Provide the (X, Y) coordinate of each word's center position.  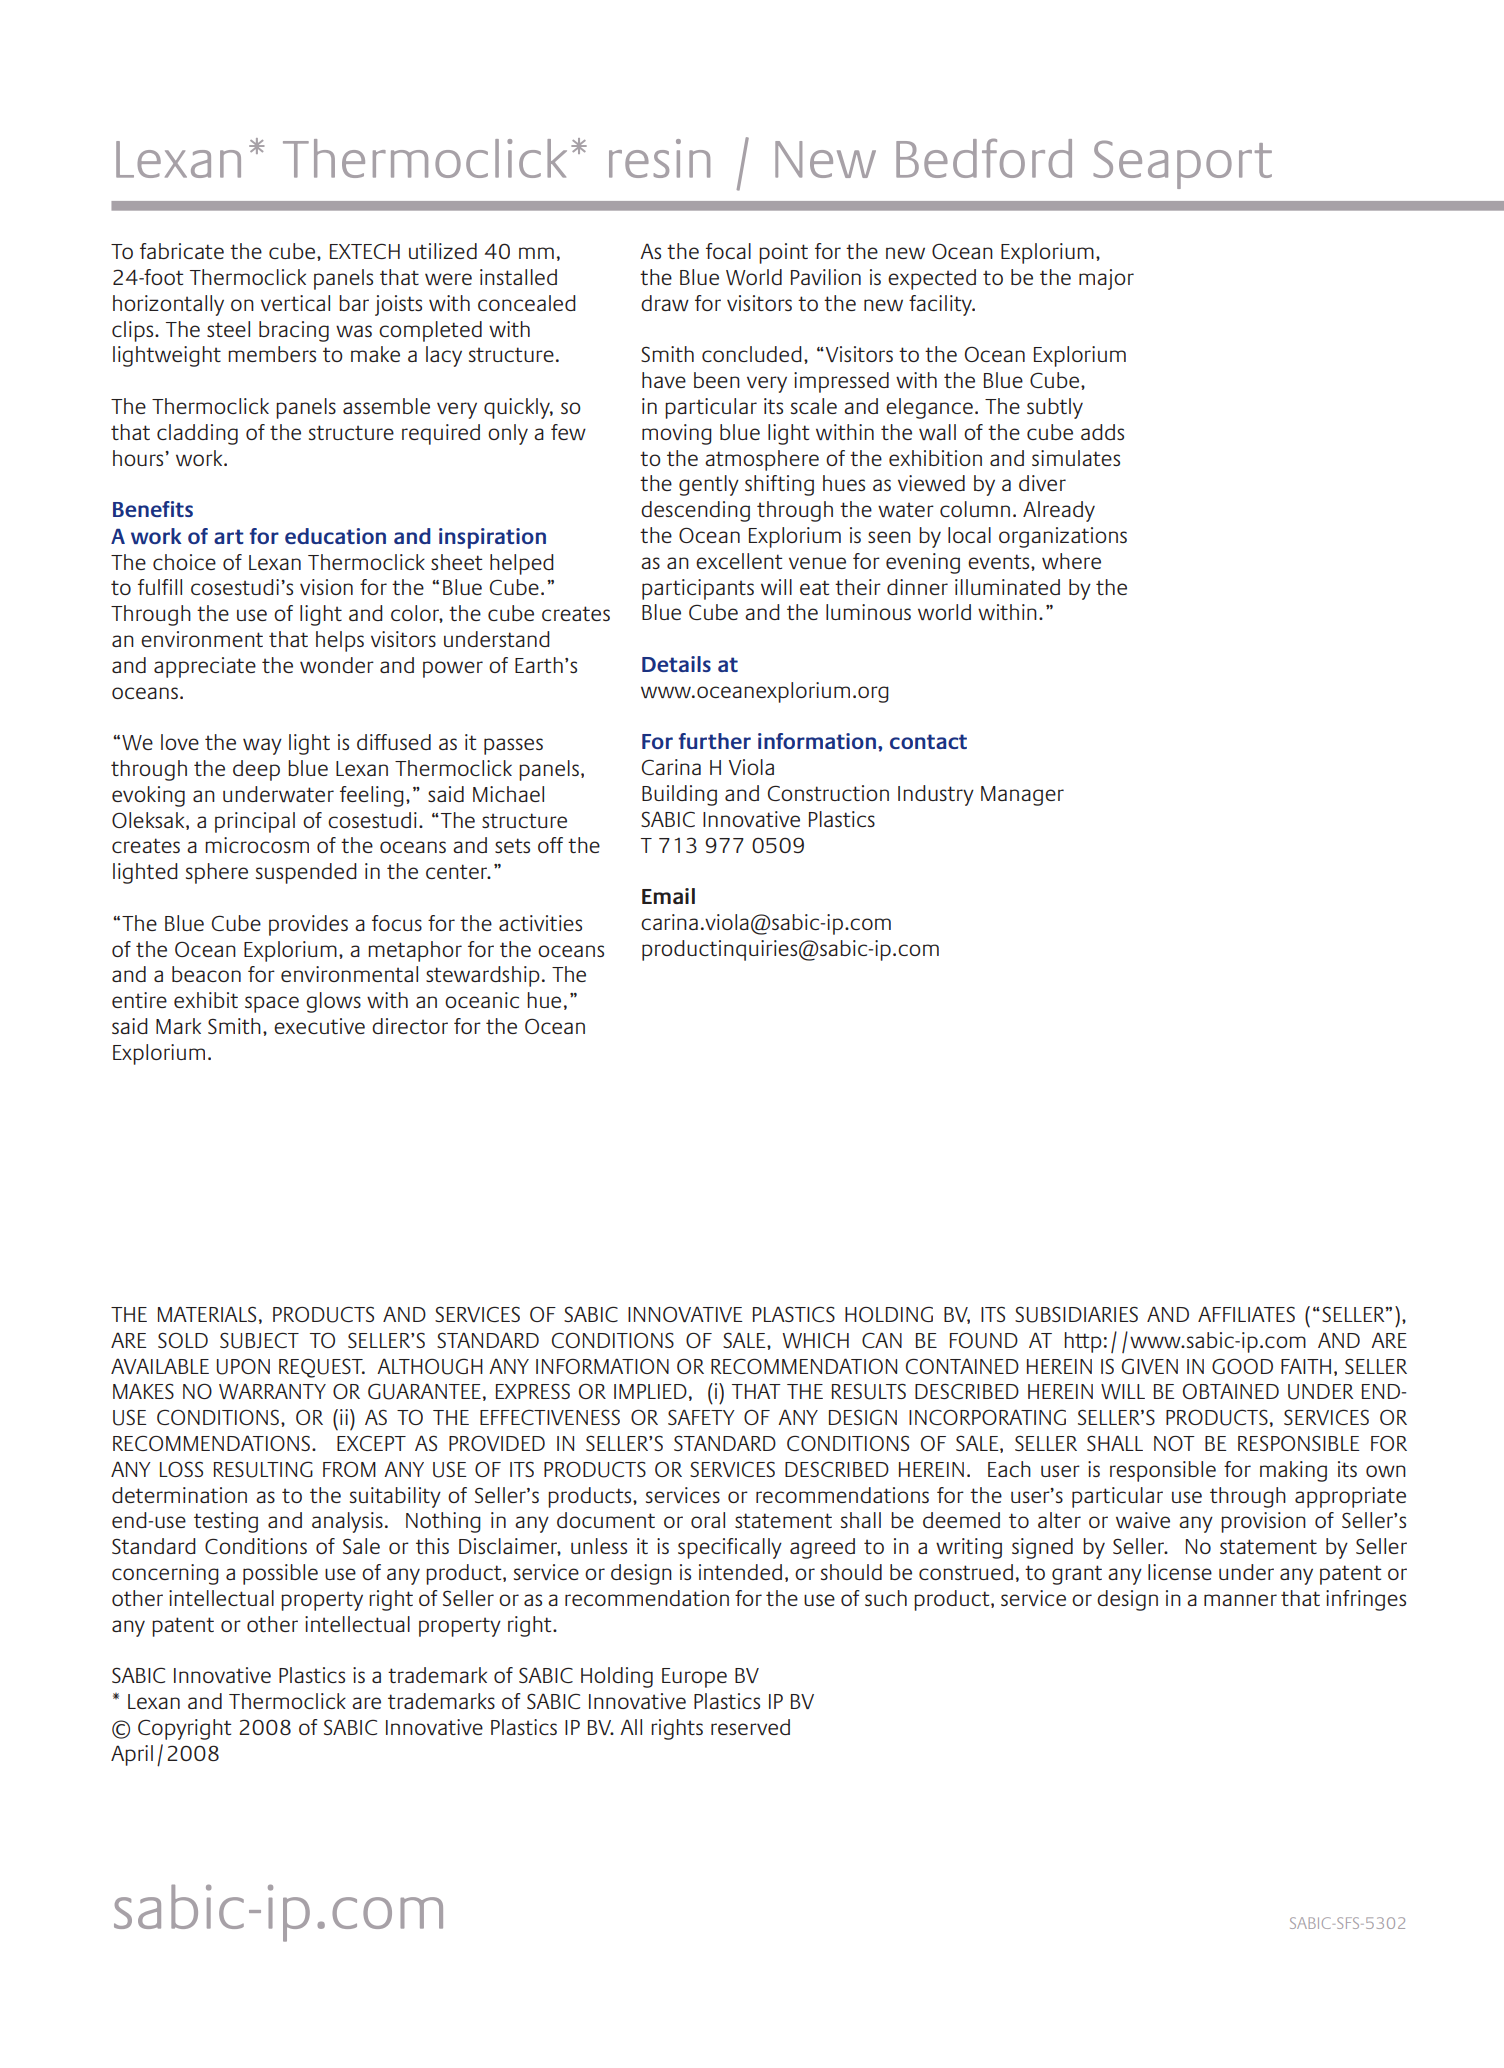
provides (308, 925)
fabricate (182, 251)
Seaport (1182, 164)
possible (280, 1574)
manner (1240, 1600)
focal (728, 251)
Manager (1022, 796)
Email (668, 896)
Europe (694, 1678)
